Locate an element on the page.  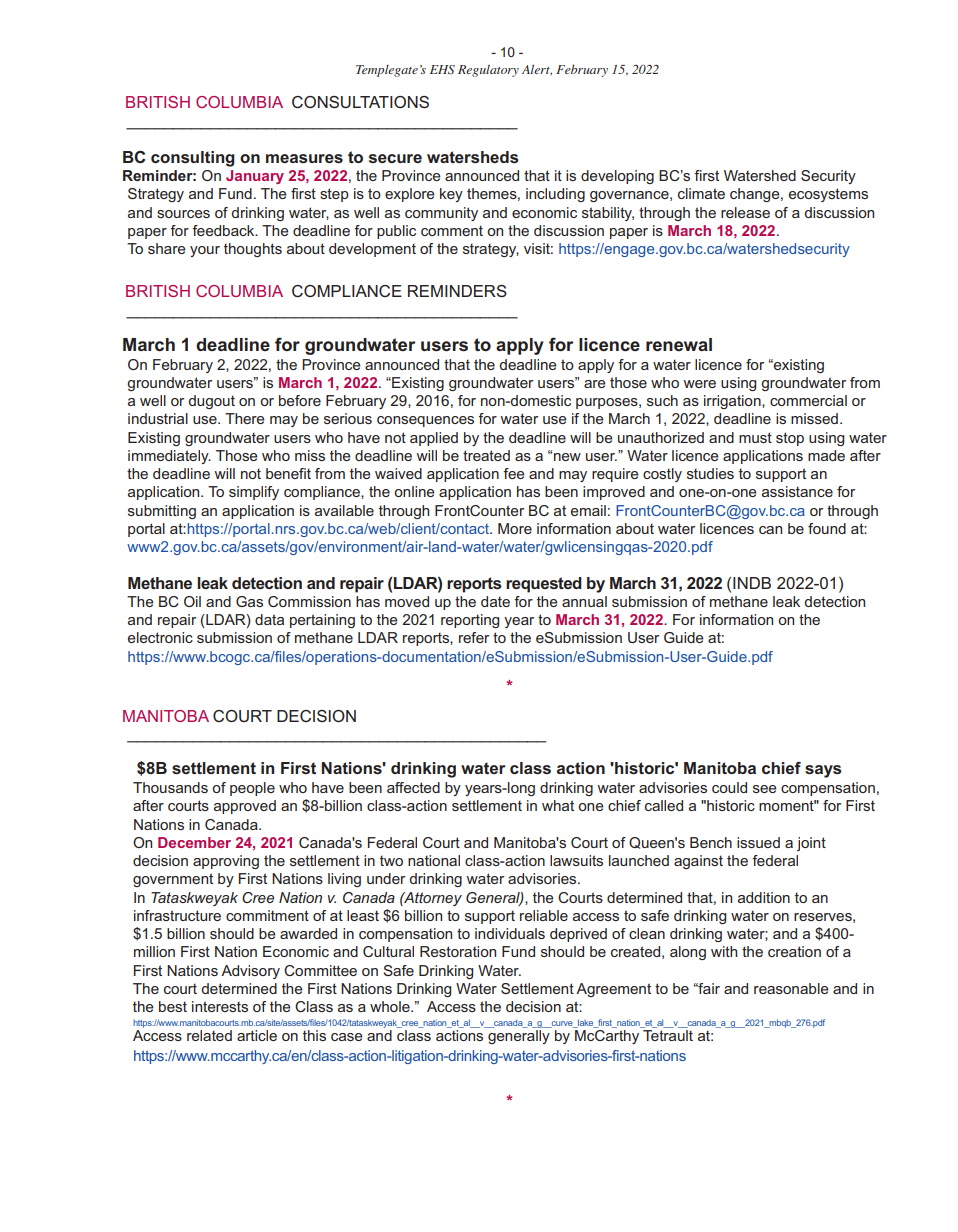
ecosystems is located at coordinates (828, 195).
